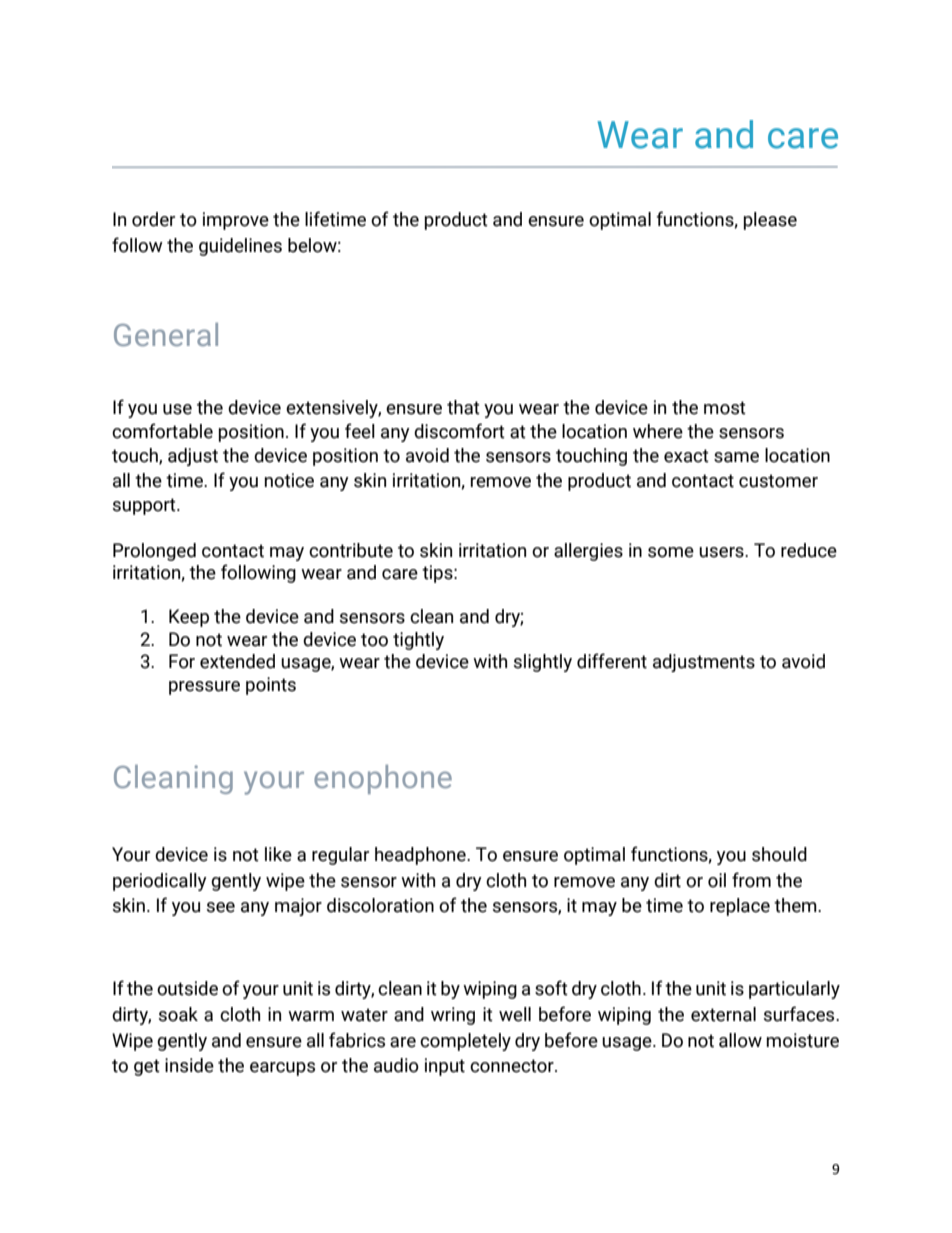 This image has height=1233, width=952. What do you see at coordinates (421, 856) in the image?
I see `headphone` at bounding box center [421, 856].
